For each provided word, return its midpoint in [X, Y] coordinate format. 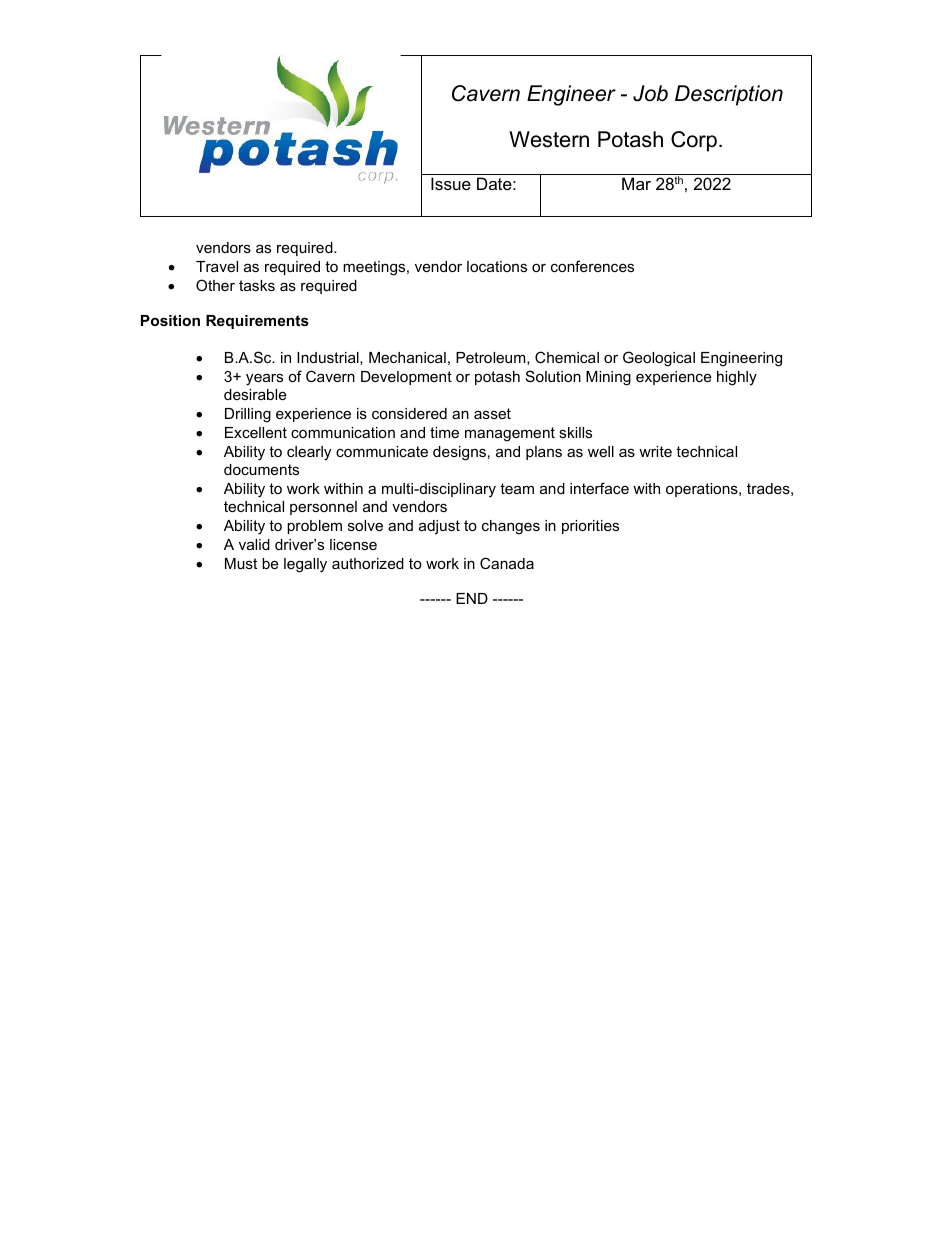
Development [406, 378]
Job [650, 93]
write [655, 451]
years [264, 379]
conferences [592, 266]
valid [254, 544]
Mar [636, 183]
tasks [257, 285]
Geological [659, 359]
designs [459, 453]
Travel [217, 266]
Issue [451, 183]
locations [497, 266]
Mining [608, 378]
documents [261, 469]
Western [549, 139]
